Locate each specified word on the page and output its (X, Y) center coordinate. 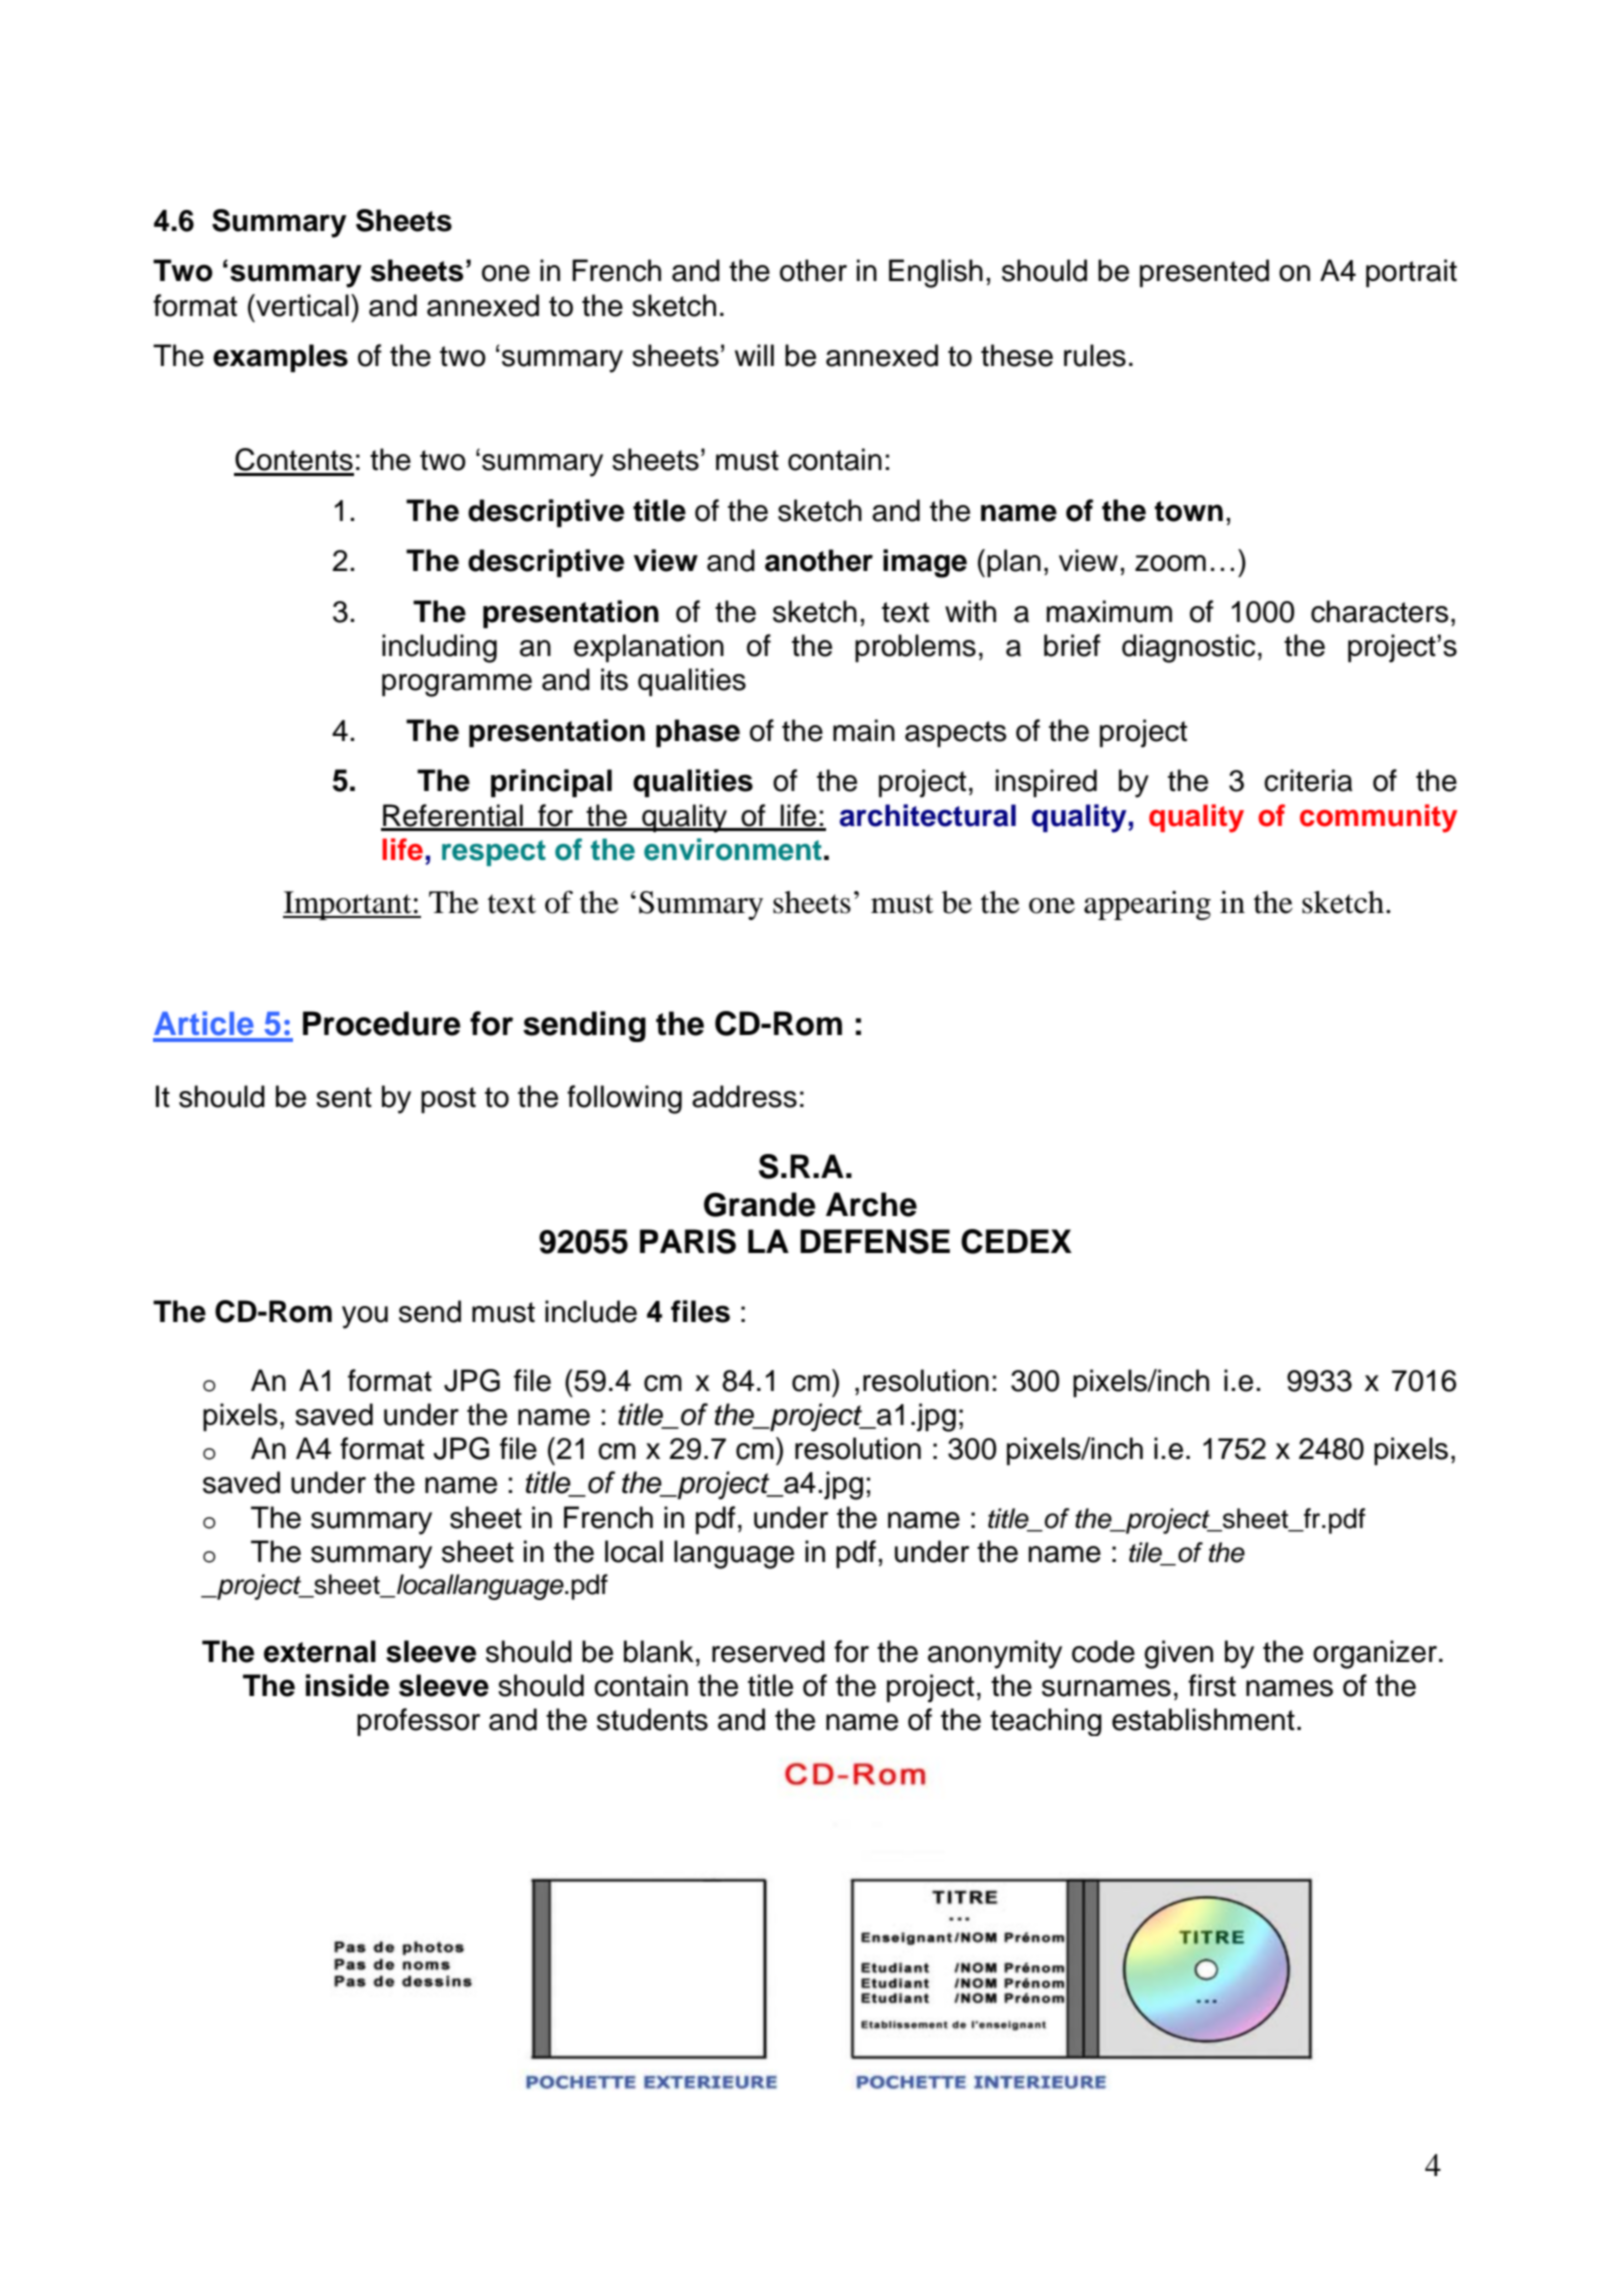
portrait (1411, 273)
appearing (1147, 905)
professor (418, 1722)
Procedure (382, 1023)
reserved (768, 1651)
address (744, 1096)
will (754, 355)
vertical (301, 305)
